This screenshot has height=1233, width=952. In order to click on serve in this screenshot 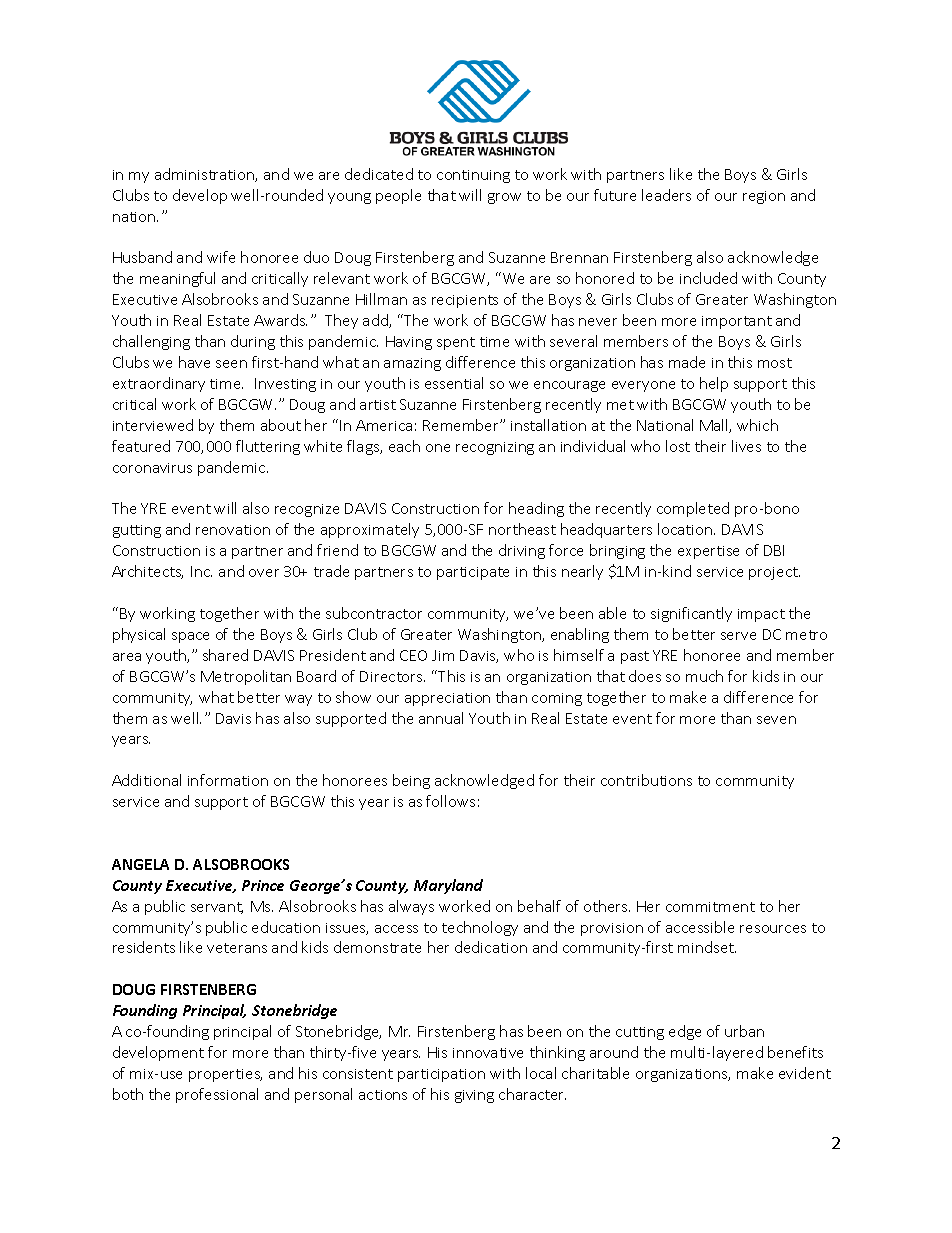, I will do `click(738, 636)`.
